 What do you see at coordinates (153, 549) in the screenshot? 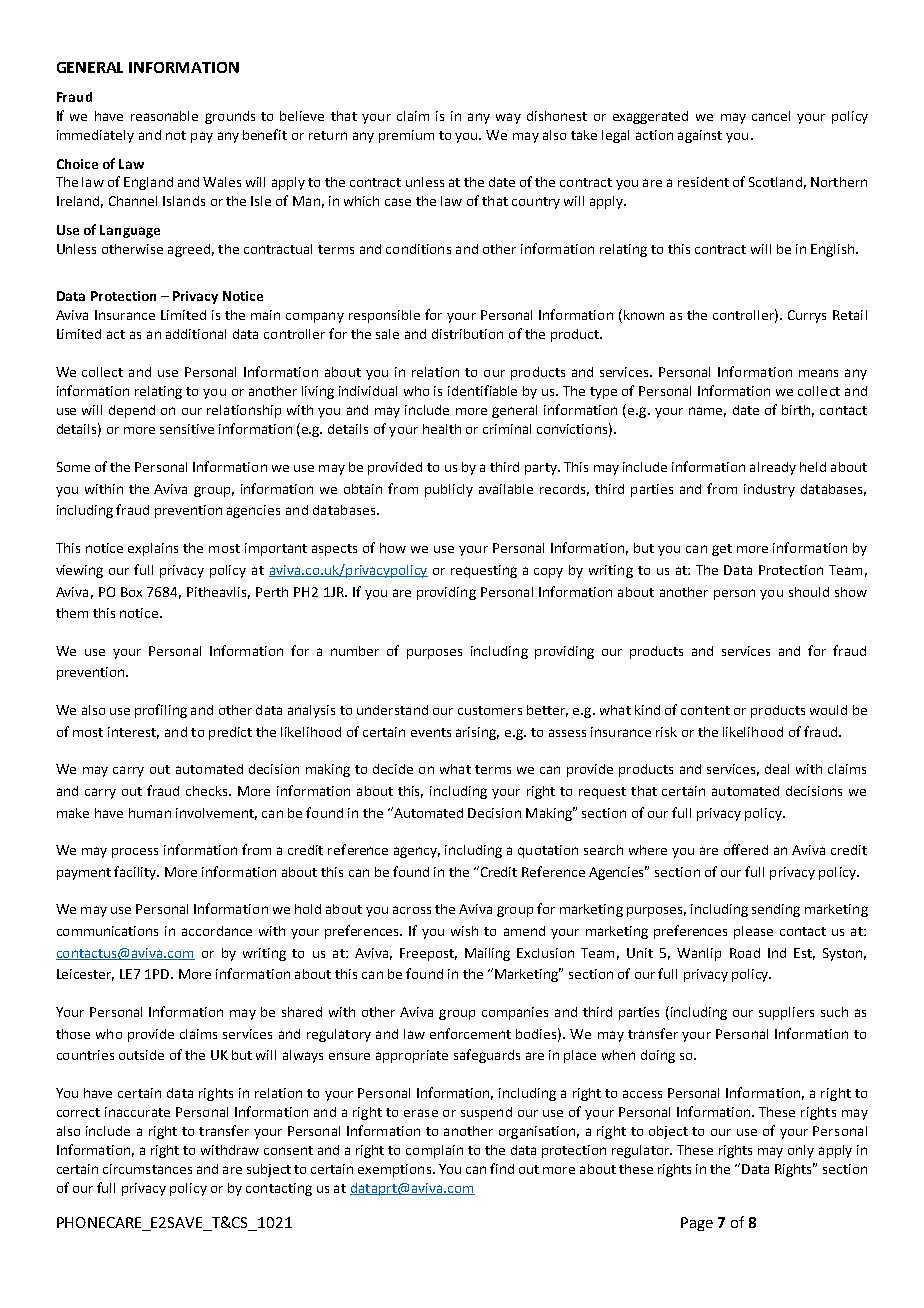
I see `explains` at bounding box center [153, 549].
